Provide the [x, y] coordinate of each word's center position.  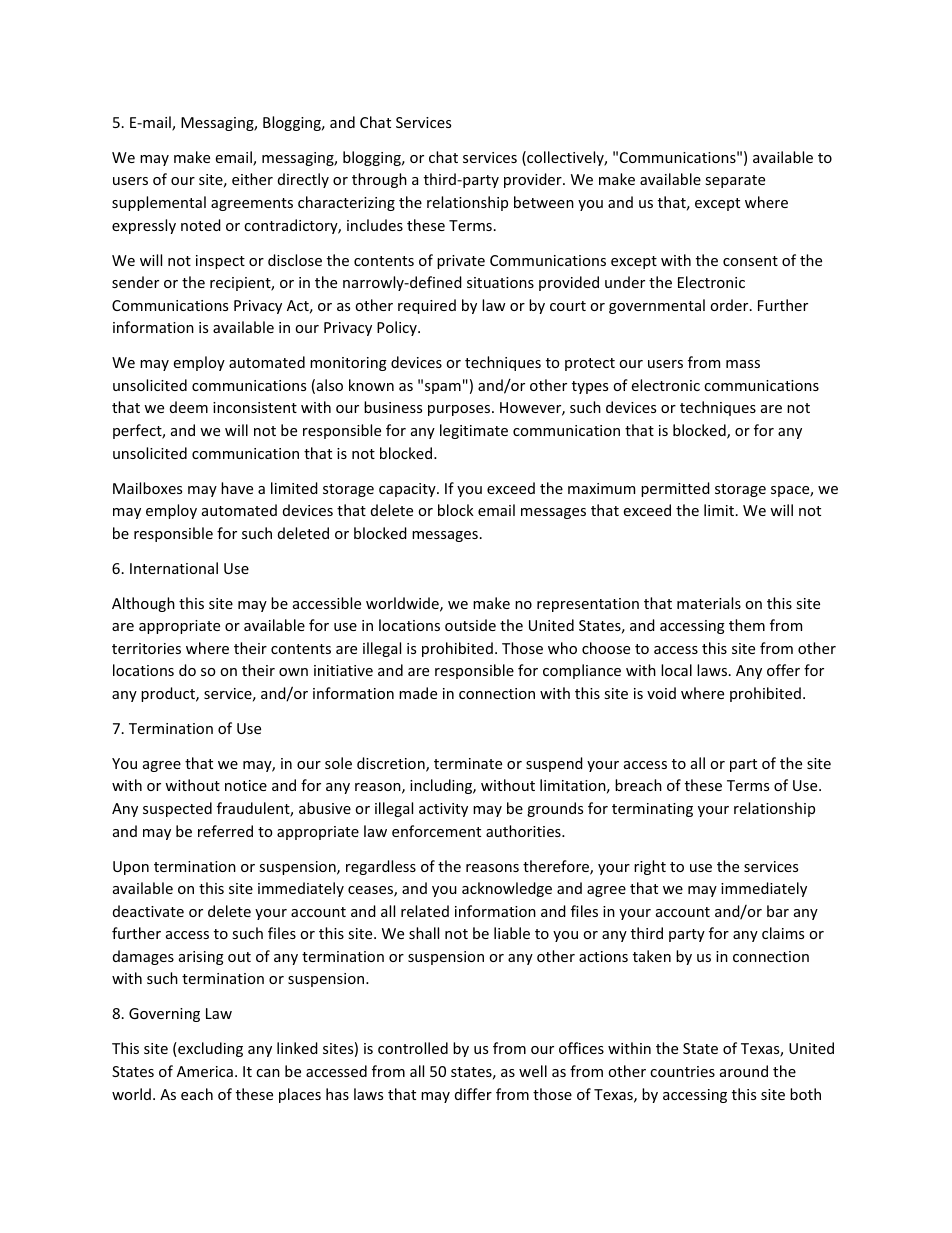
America [205, 1071]
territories [146, 648]
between [544, 202]
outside [470, 625]
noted [201, 225]
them [747, 625]
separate [735, 181]
